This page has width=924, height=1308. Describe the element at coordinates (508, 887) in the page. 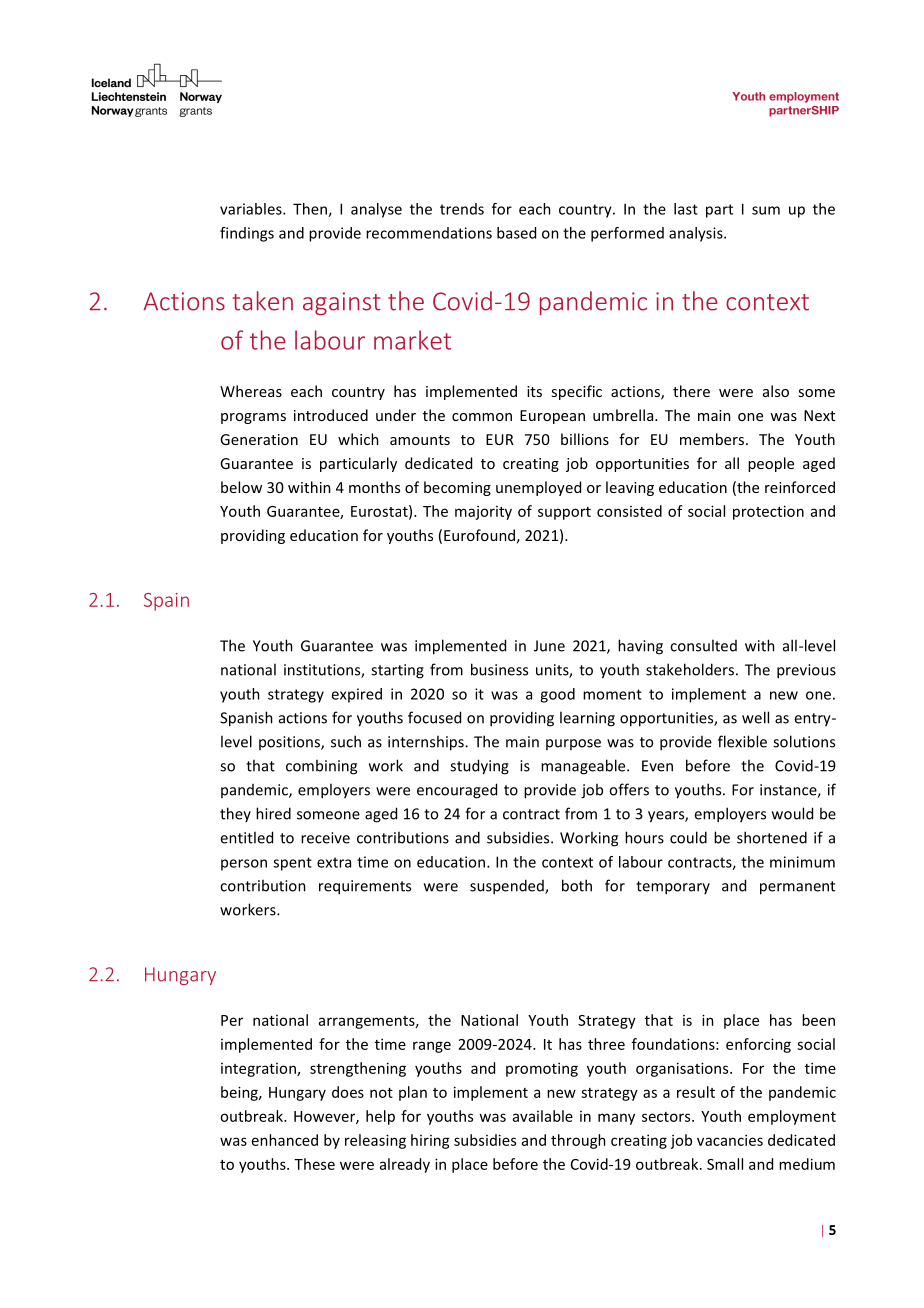

I see `suspended` at that location.
